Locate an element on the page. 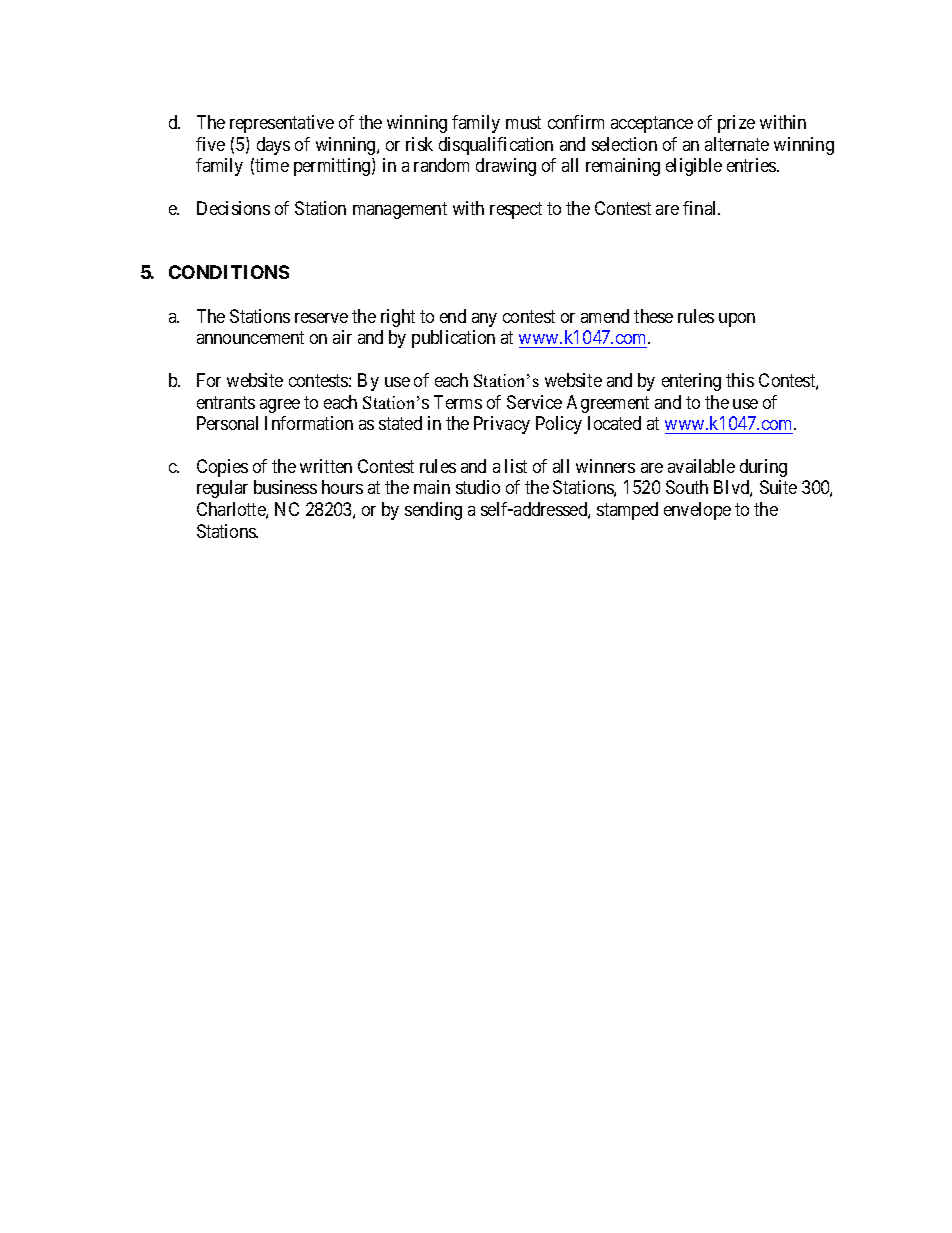 The image size is (952, 1233). representative is located at coordinates (282, 124).
